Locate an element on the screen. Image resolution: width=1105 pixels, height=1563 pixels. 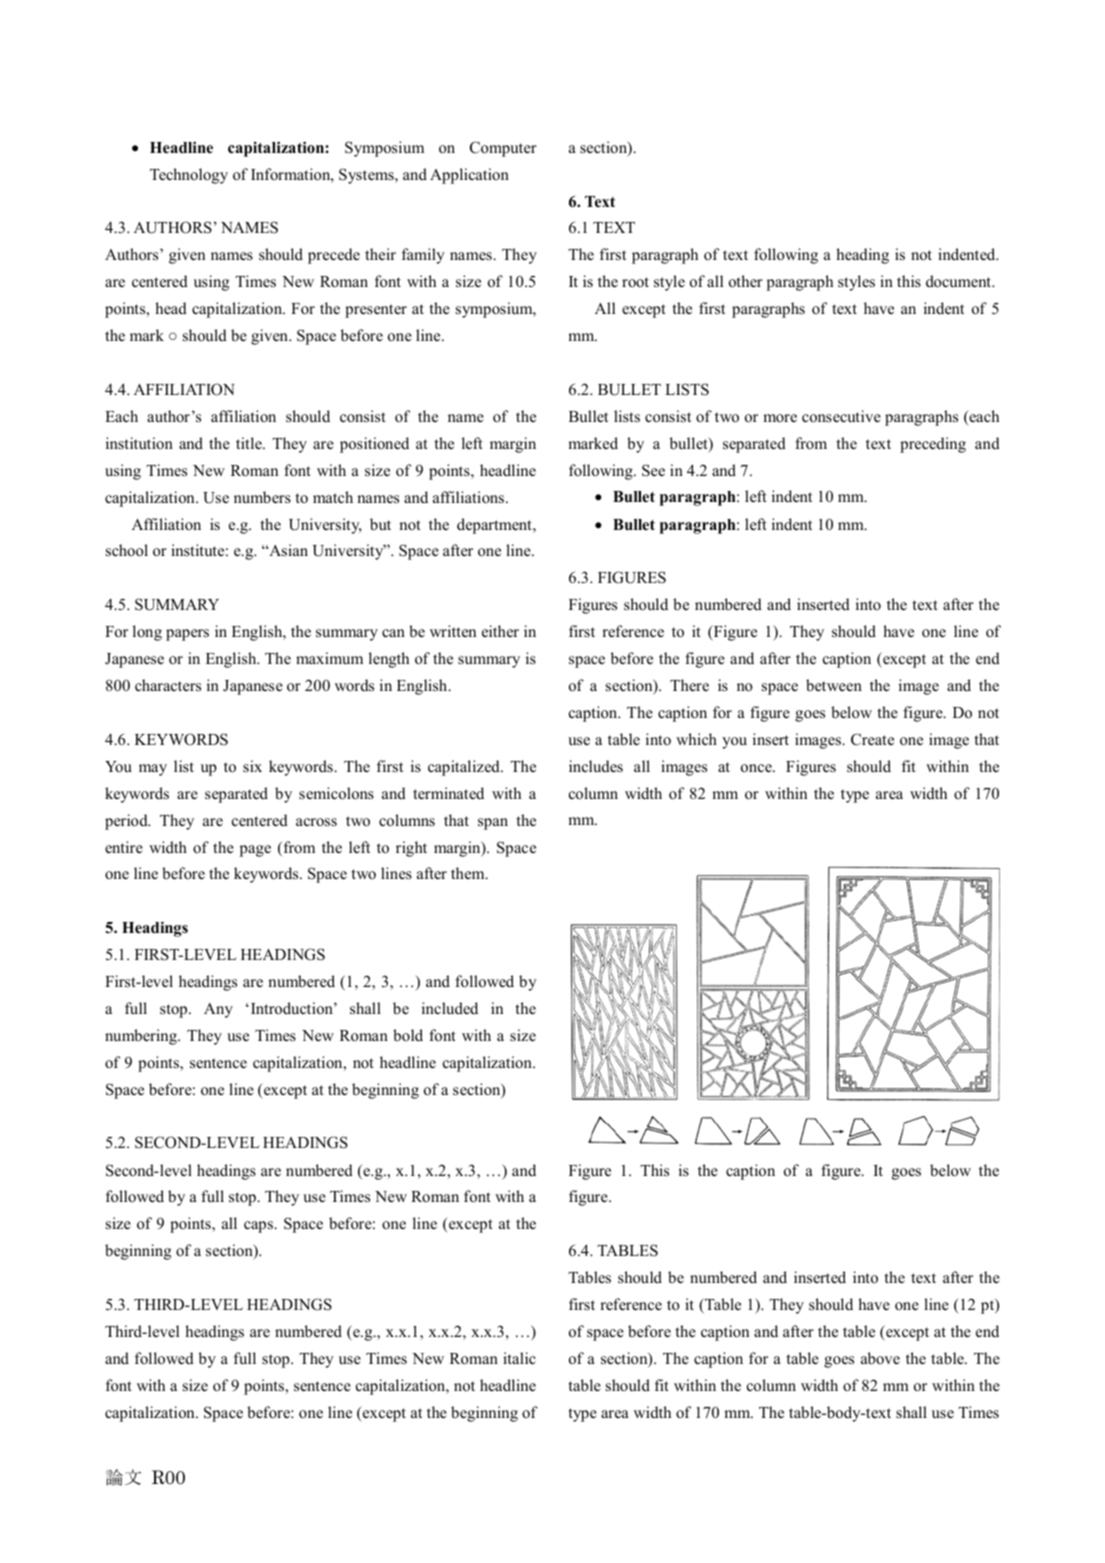
six is located at coordinates (252, 766).
